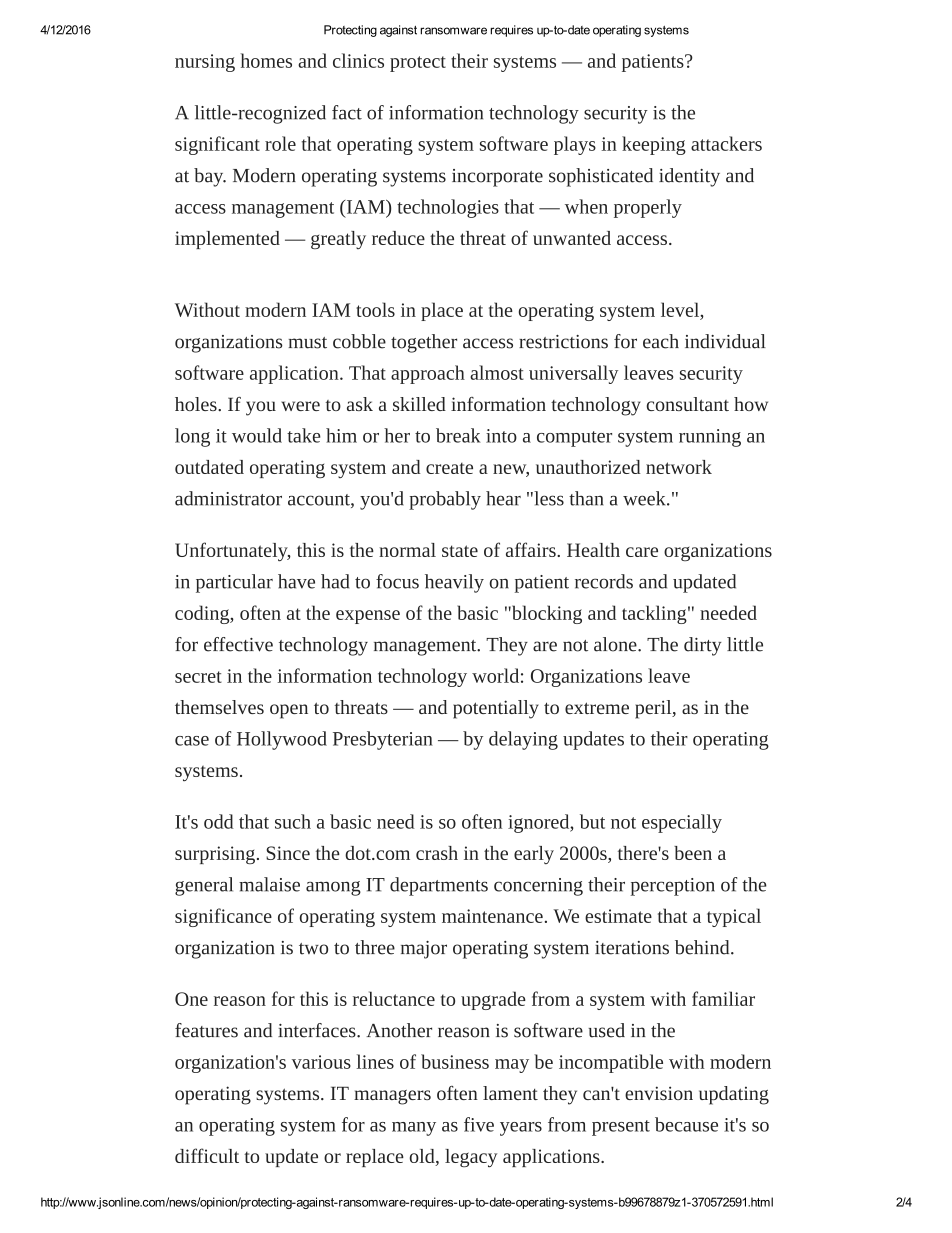  What do you see at coordinates (497, 178) in the screenshot?
I see `incorporate` at bounding box center [497, 178].
